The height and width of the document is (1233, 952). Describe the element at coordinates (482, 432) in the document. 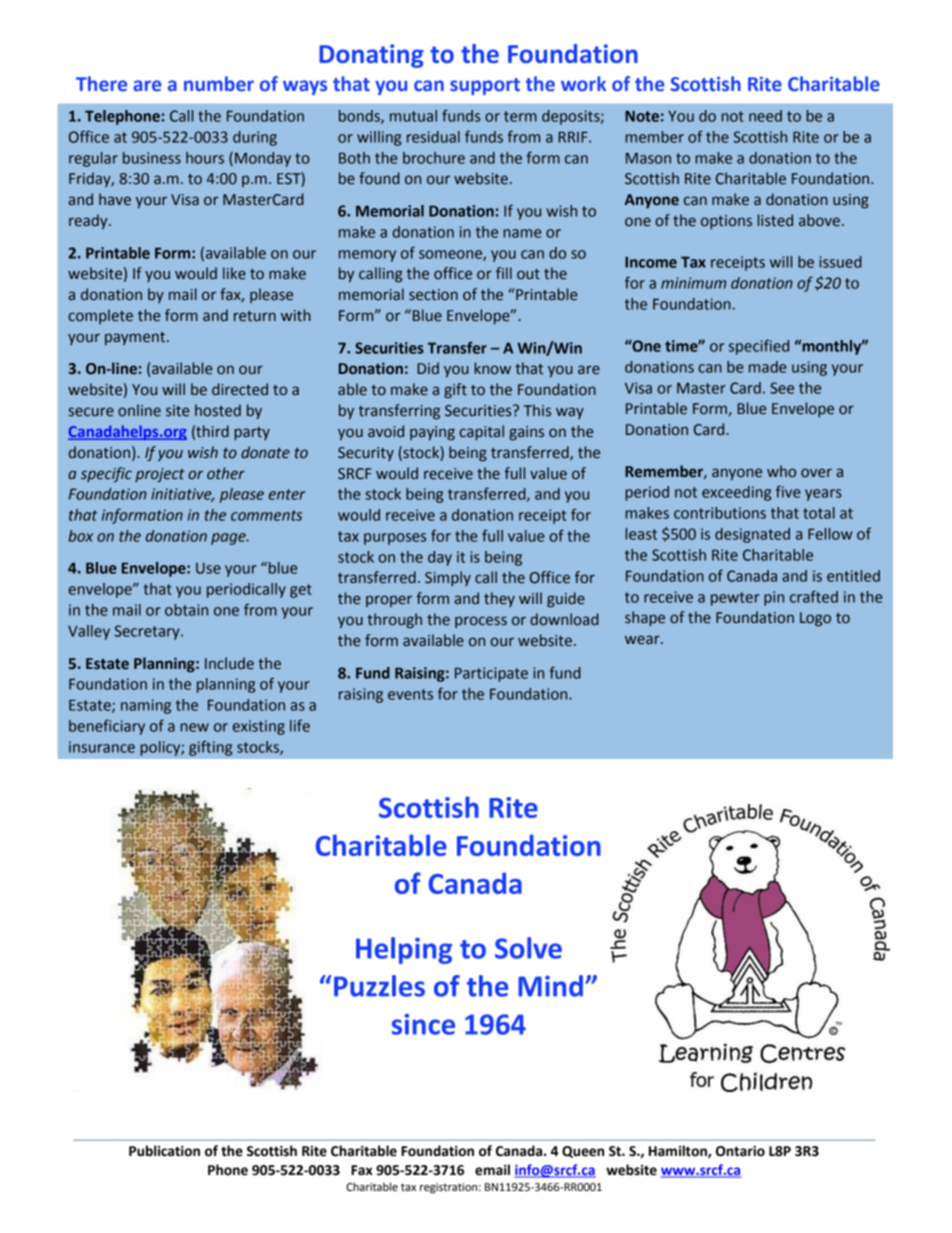

I see `capital` at that location.
